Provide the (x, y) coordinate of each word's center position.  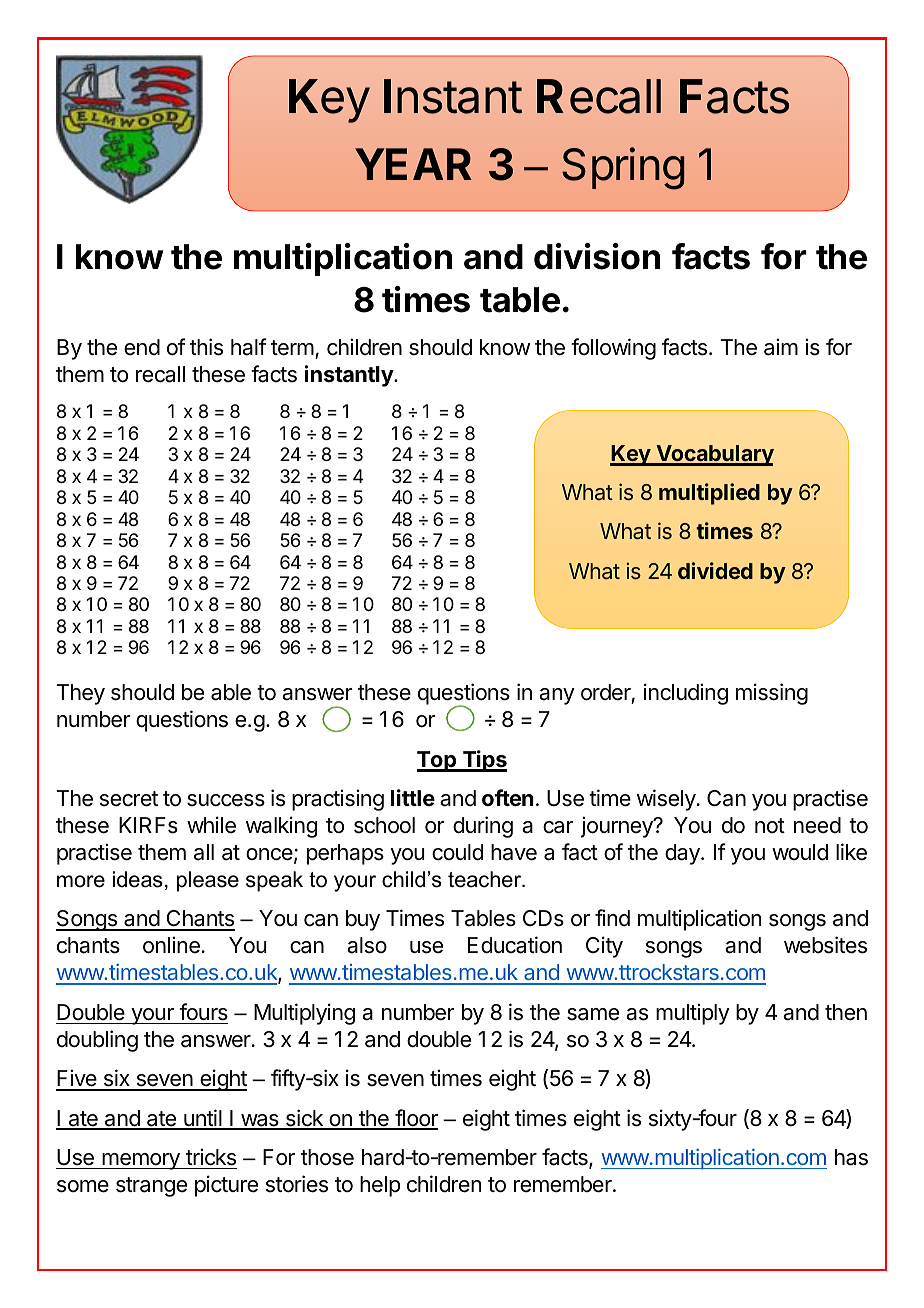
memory (141, 1161)
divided (715, 570)
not (770, 826)
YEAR (413, 164)
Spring (623, 168)
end (142, 347)
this (206, 347)
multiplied (709, 494)
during (483, 827)
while (211, 825)
